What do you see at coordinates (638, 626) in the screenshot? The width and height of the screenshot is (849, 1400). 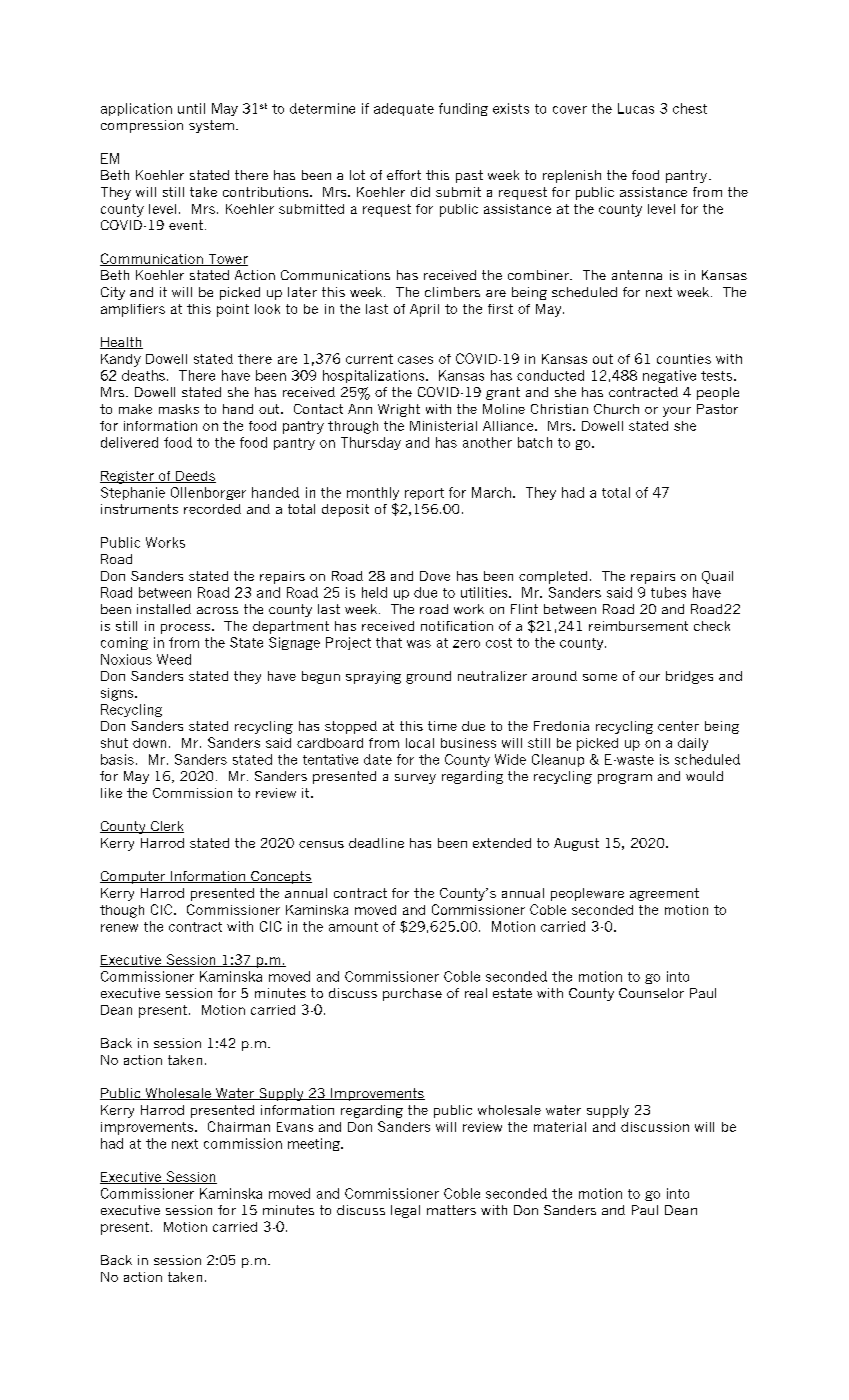 I see `reimbursement` at bounding box center [638, 626].
